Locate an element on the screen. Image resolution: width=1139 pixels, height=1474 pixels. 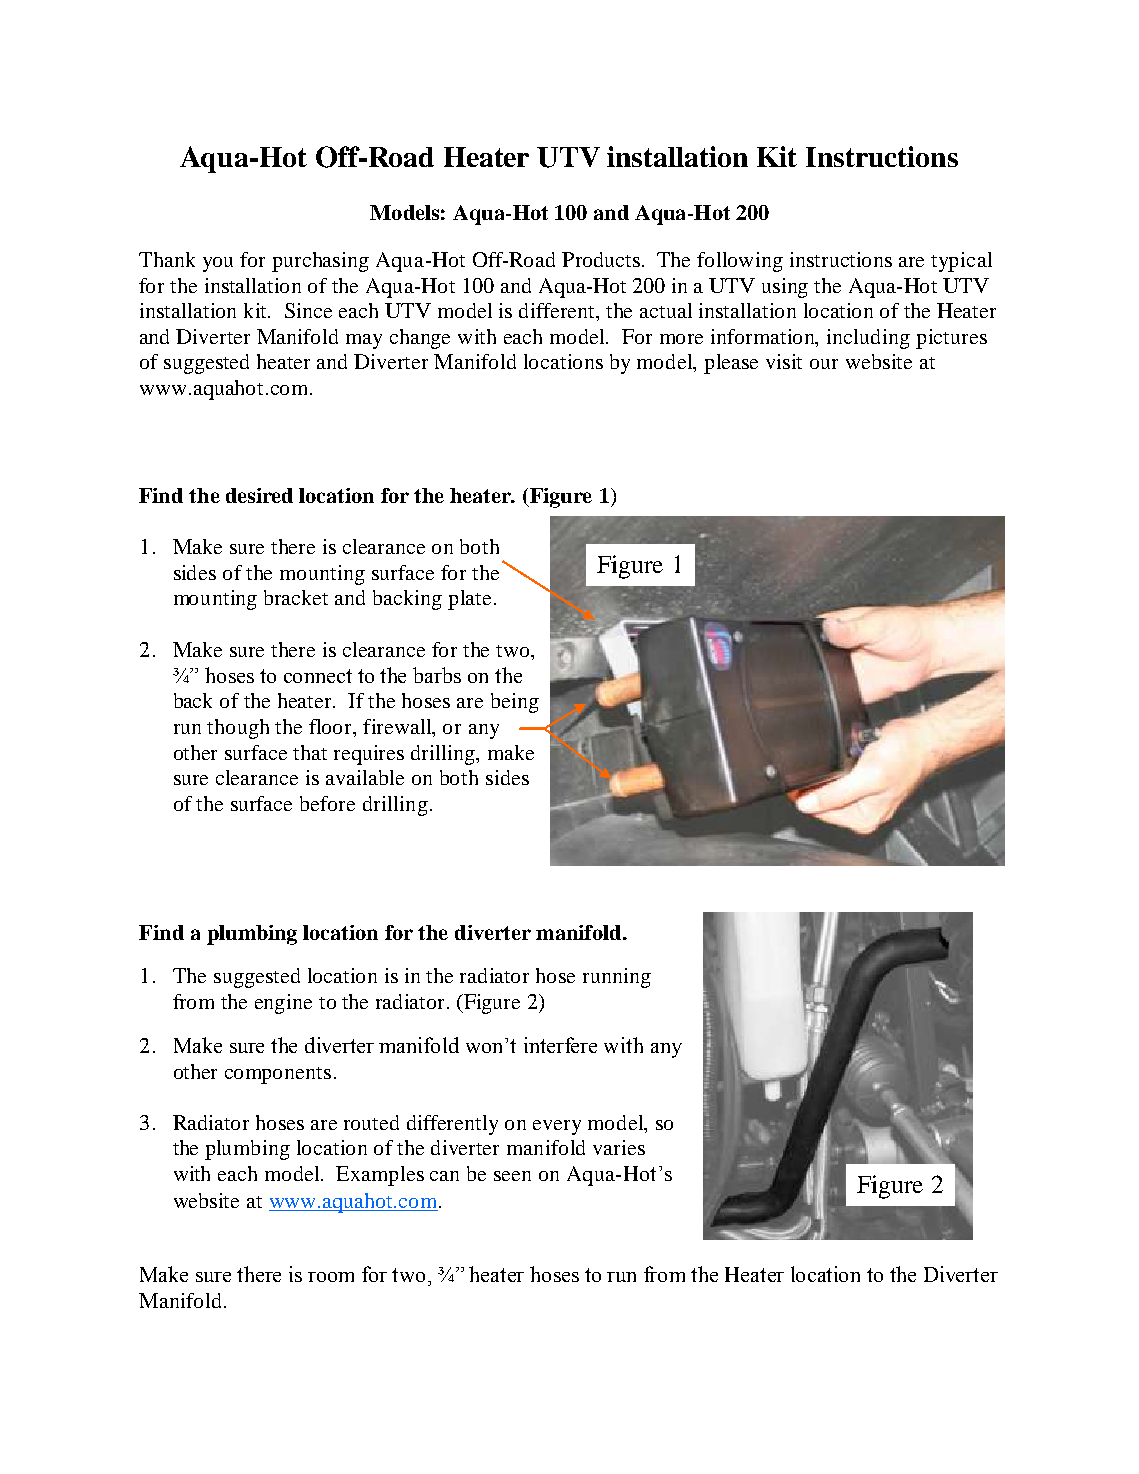
connect is located at coordinates (318, 676).
